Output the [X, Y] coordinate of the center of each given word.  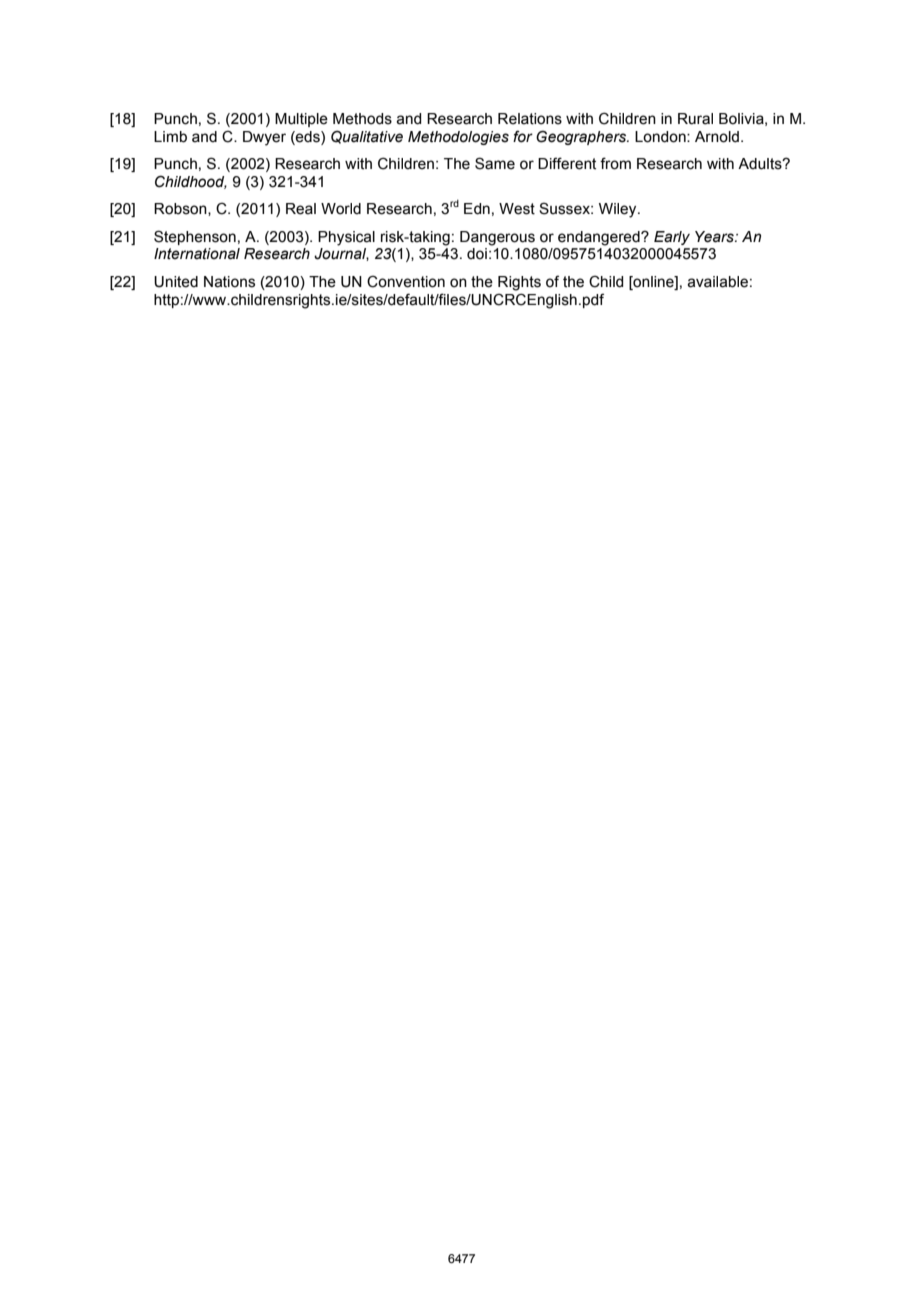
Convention [406, 282]
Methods [362, 119]
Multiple [301, 120]
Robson [181, 209]
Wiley [619, 210]
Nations [229, 282]
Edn [477, 209]
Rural [695, 119]
